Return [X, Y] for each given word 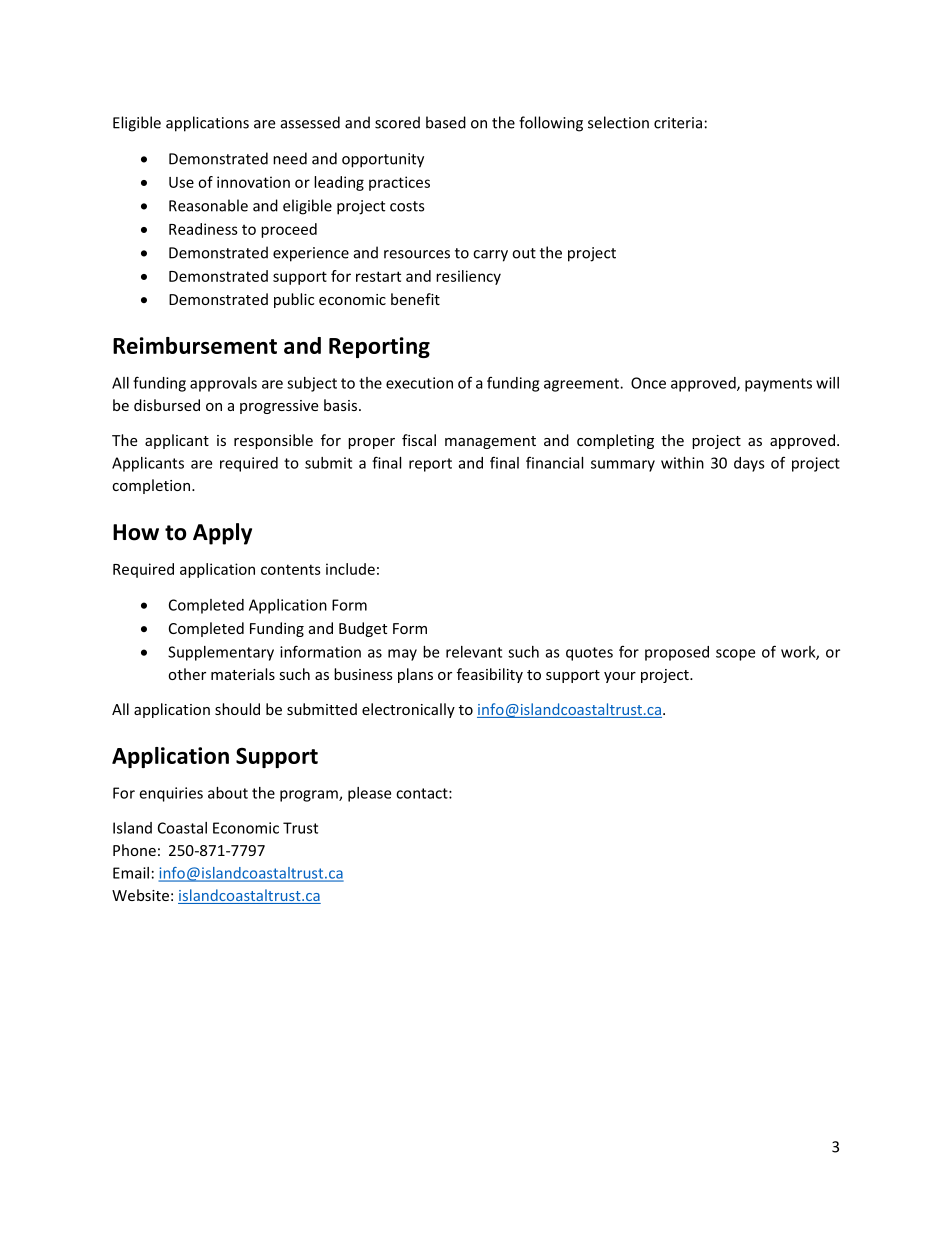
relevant [474, 652]
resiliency [468, 277]
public [294, 300]
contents [291, 569]
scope [735, 655]
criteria [678, 123]
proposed [677, 653]
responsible [273, 441]
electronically [408, 710]
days [749, 464]
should [237, 709]
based [446, 122]
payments [778, 385]
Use [181, 182]
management [490, 442]
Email [131, 873]
